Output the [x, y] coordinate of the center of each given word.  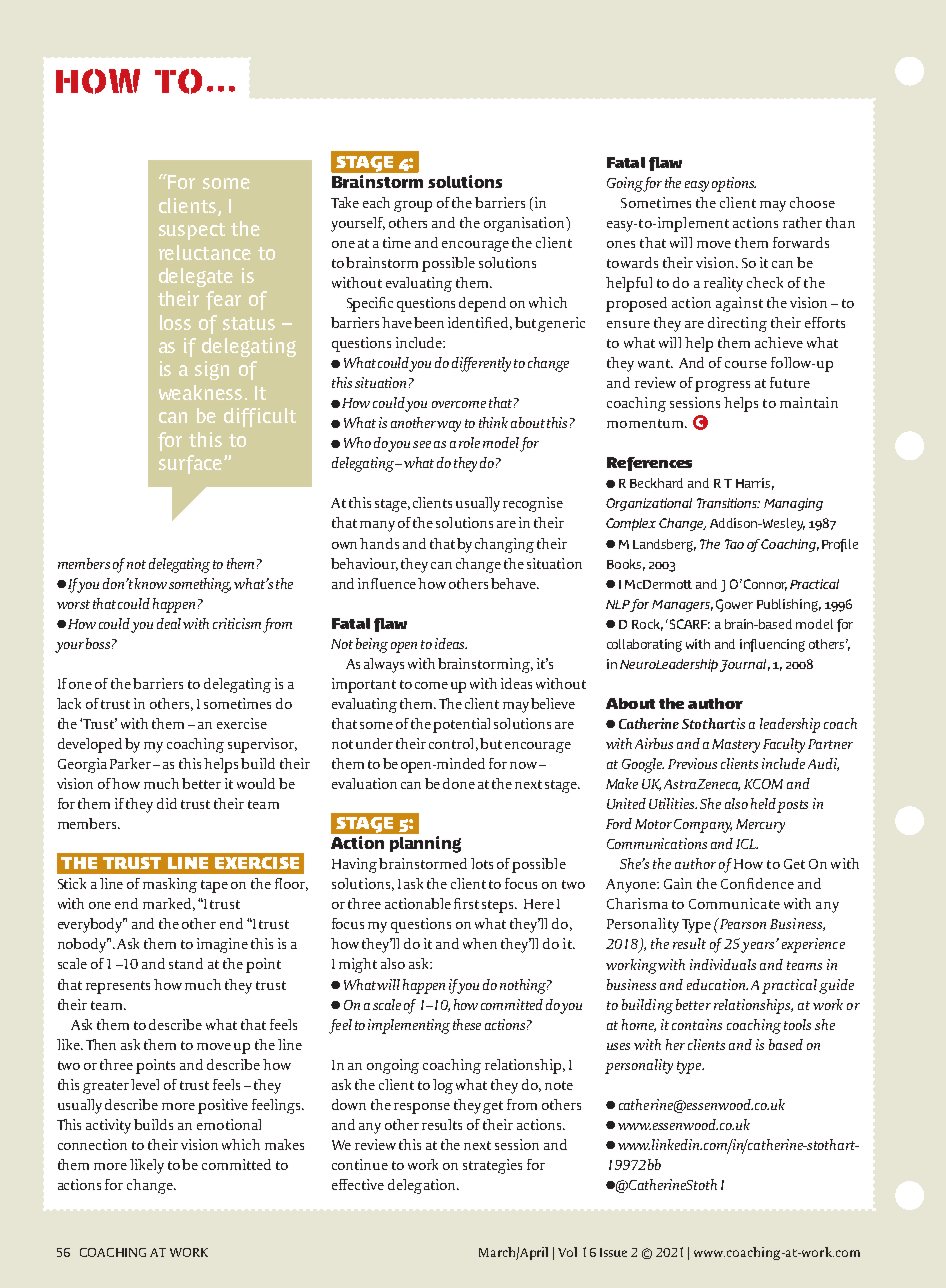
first [466, 903]
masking [170, 885]
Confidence [757, 883]
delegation [423, 1186]
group [413, 206]
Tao [734, 544]
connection [92, 1144]
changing [504, 545]
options [734, 184]
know [151, 583]
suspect [192, 231]
